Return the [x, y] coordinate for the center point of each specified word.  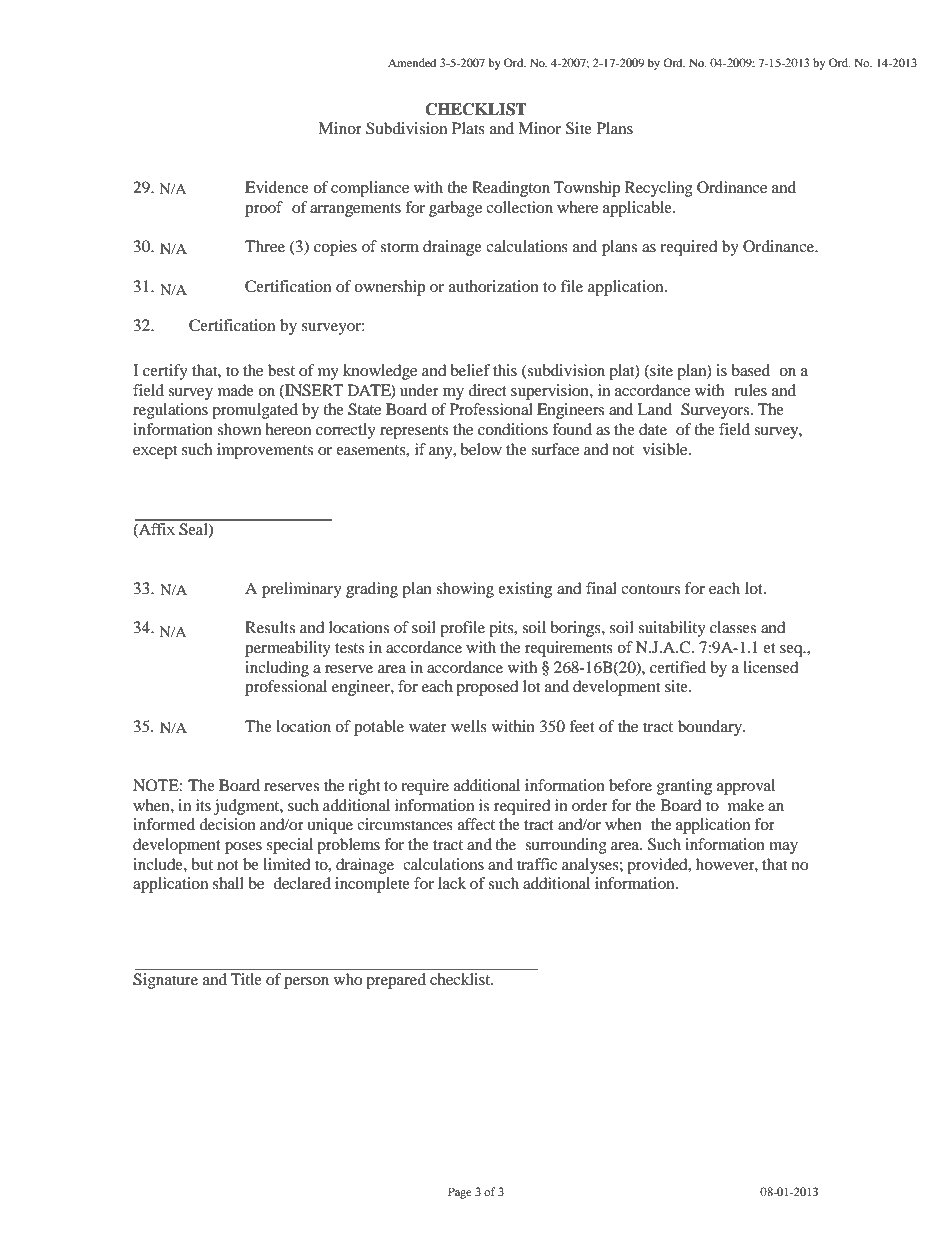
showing [465, 590]
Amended [412, 62]
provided [658, 866]
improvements [265, 451]
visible [666, 449]
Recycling [659, 189]
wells [469, 726]
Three [265, 246]
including [277, 669]
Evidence [277, 187]
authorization [494, 286]
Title [246, 979]
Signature [165, 981]
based [750, 370]
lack [452, 883]
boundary [711, 728]
